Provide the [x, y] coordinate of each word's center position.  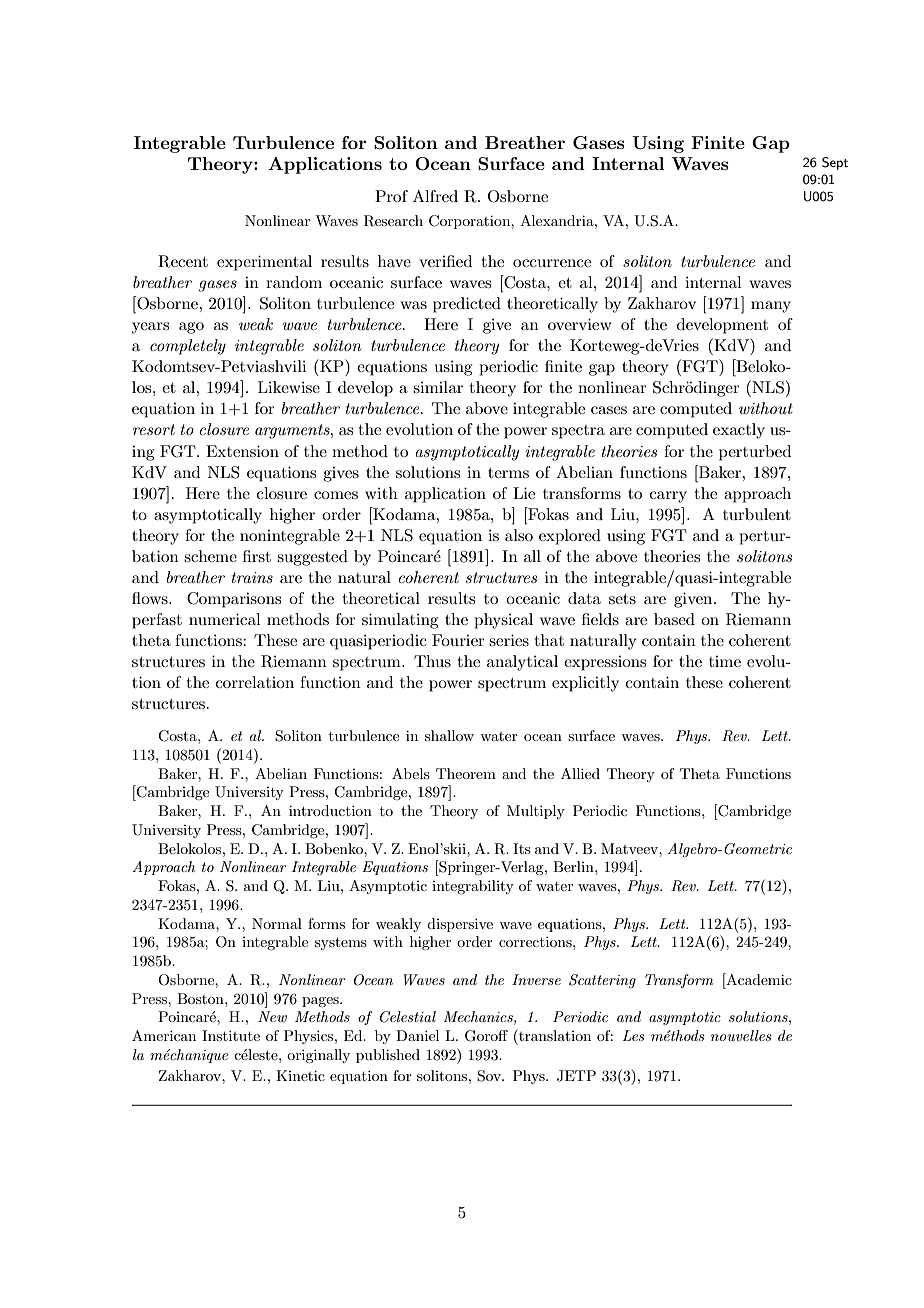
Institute [231, 1035]
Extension [242, 451]
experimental [264, 263]
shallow [449, 735]
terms [508, 473]
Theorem [466, 773]
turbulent [757, 514]
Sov [490, 1076]
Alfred [435, 196]
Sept [835, 163]
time [725, 661]
